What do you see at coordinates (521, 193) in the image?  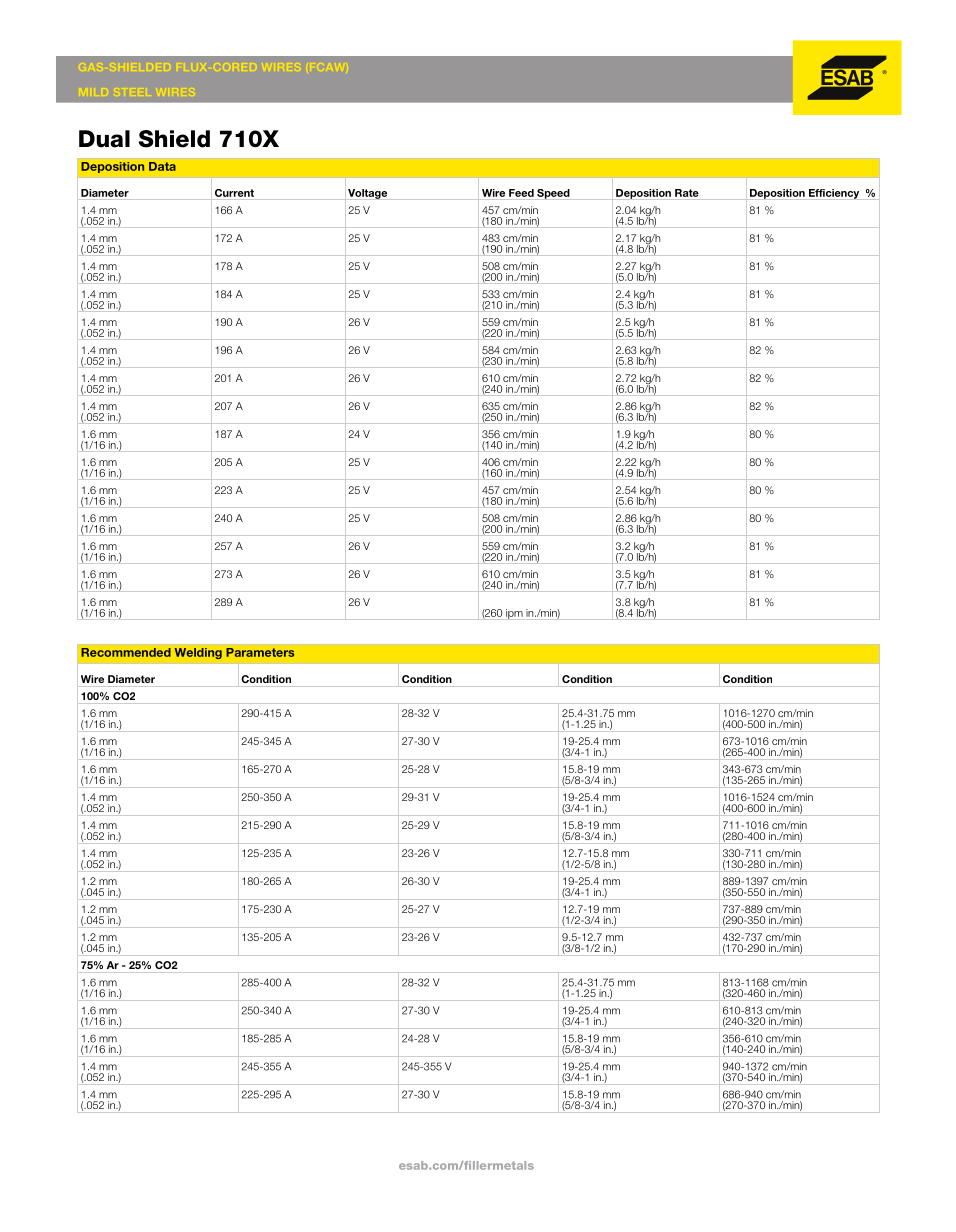 I see `Feed` at bounding box center [521, 193].
